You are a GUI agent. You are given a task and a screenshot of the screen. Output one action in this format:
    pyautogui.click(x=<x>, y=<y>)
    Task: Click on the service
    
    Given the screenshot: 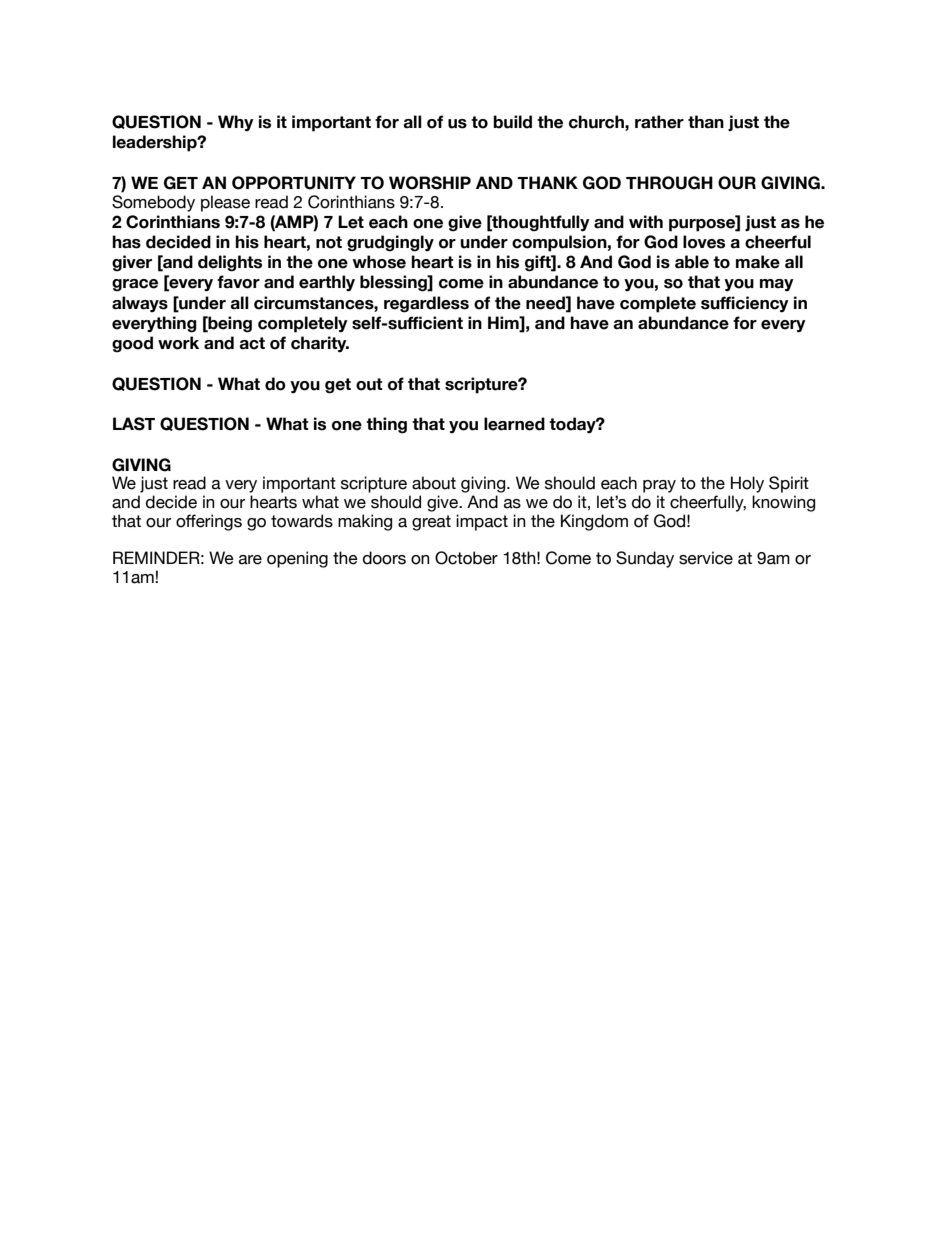 What is the action you would take?
    pyautogui.click(x=706, y=558)
